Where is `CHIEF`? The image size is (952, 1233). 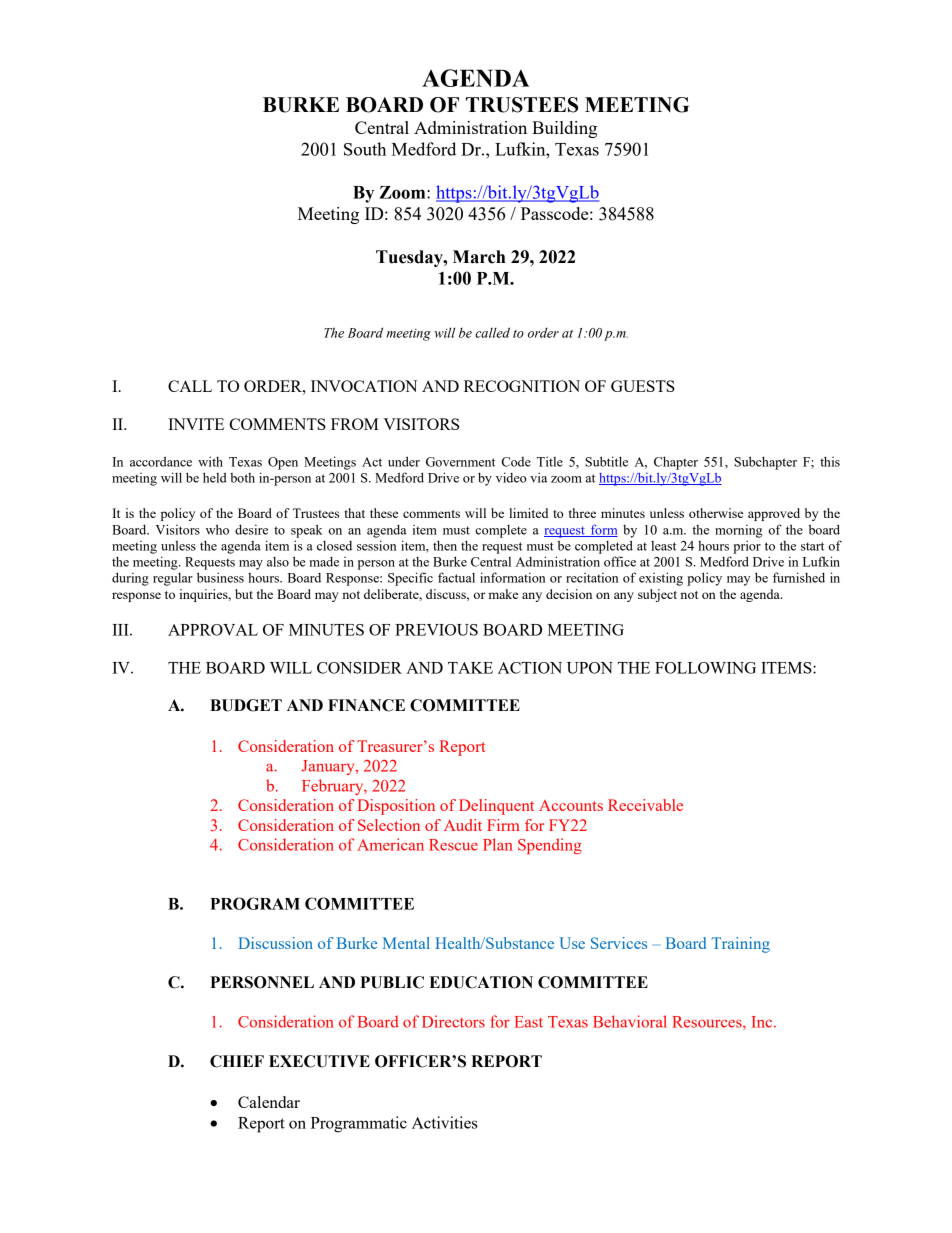 CHIEF is located at coordinates (237, 1061).
